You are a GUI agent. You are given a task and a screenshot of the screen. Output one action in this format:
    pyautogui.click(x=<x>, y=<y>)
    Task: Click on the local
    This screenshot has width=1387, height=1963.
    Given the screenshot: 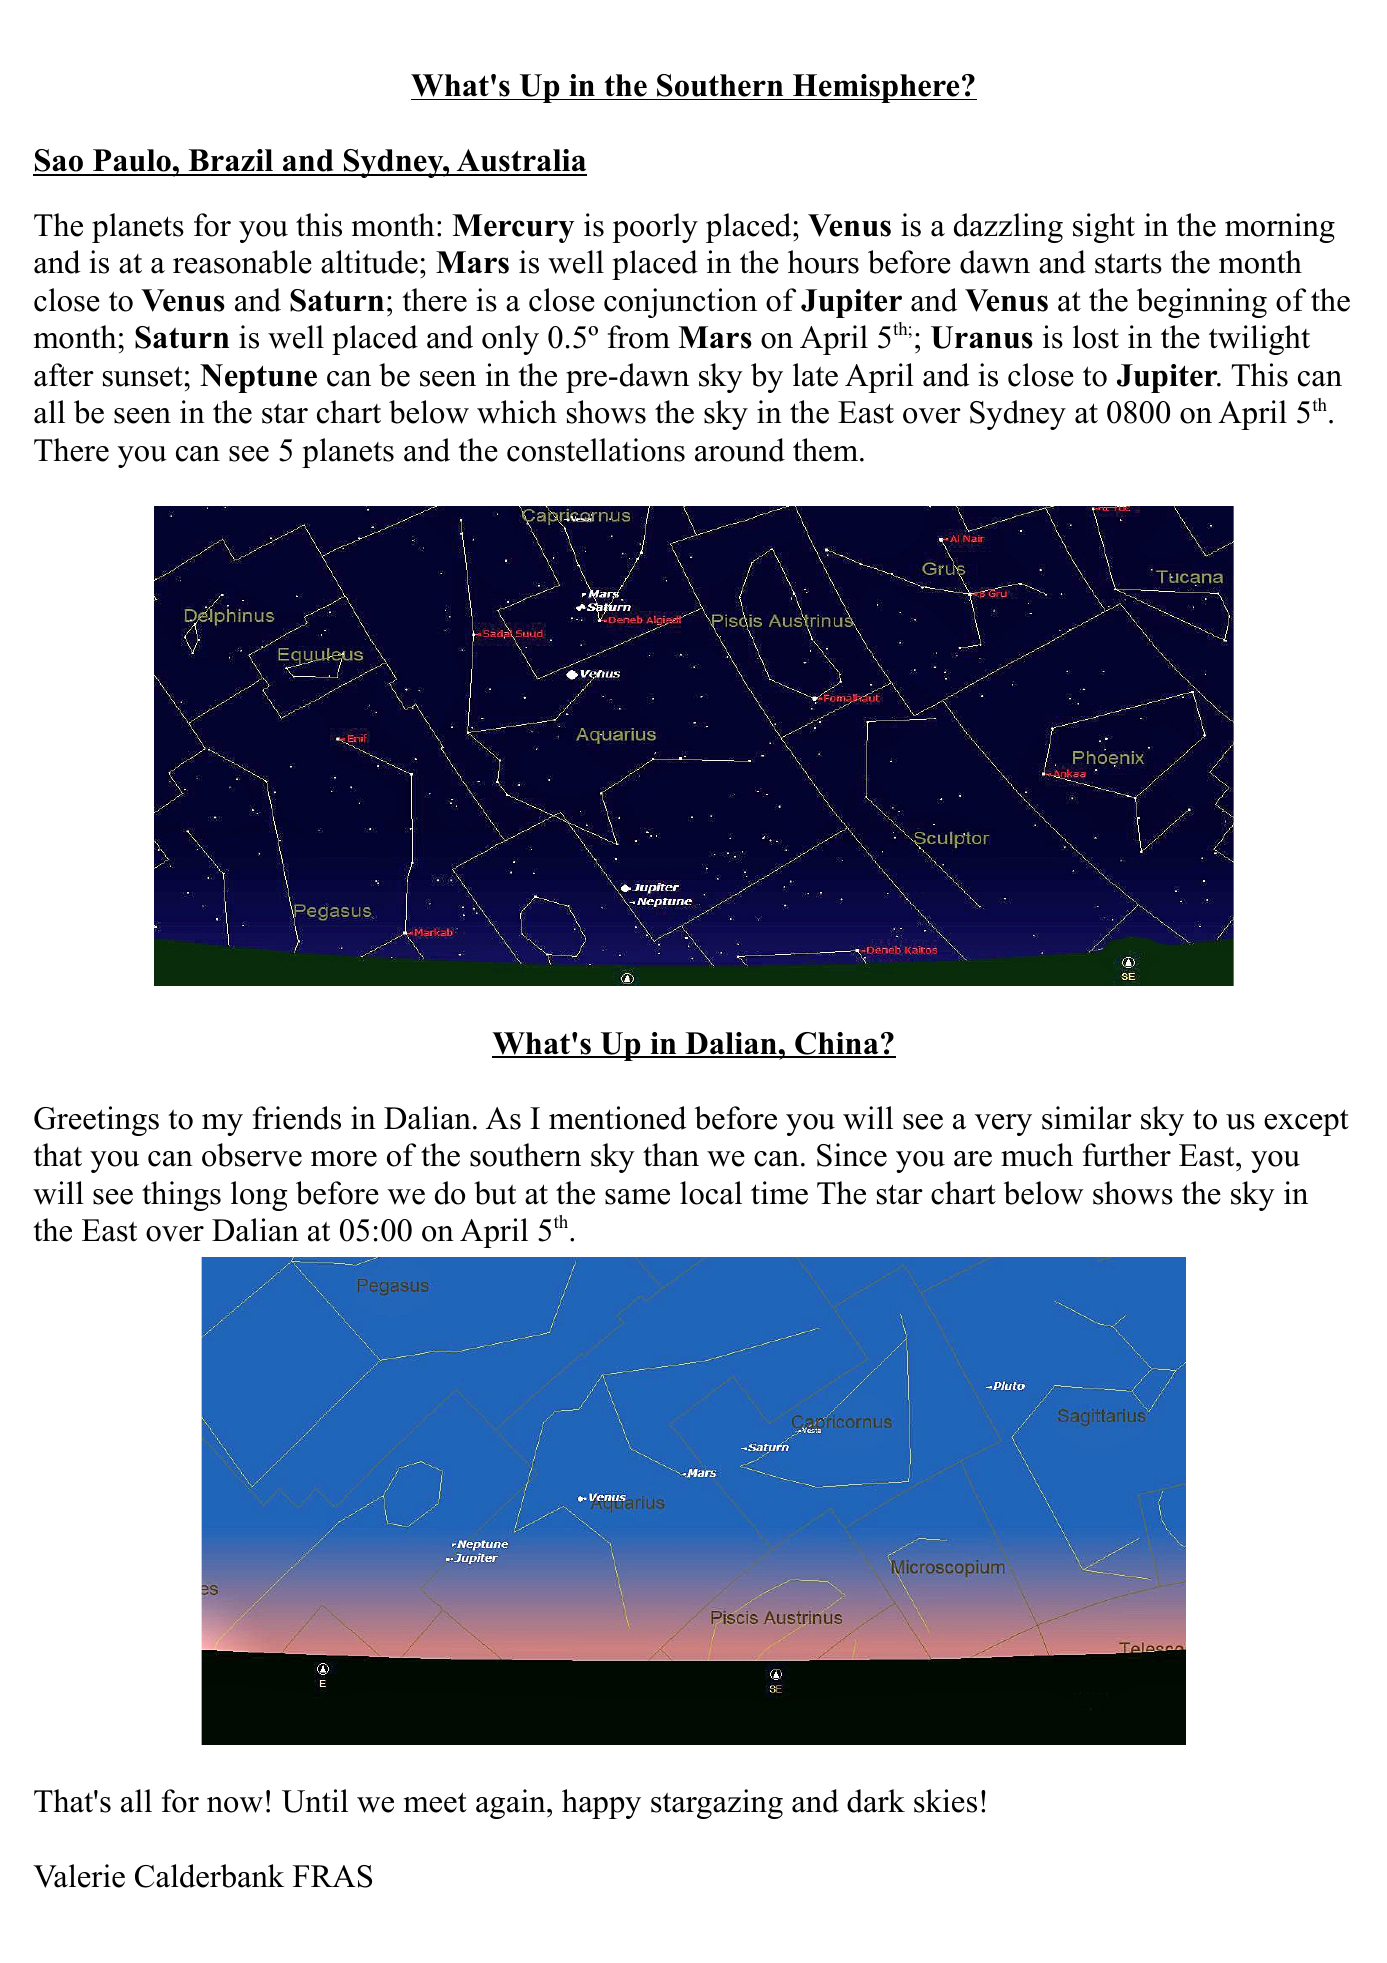 What is the action you would take?
    pyautogui.click(x=711, y=1193)
